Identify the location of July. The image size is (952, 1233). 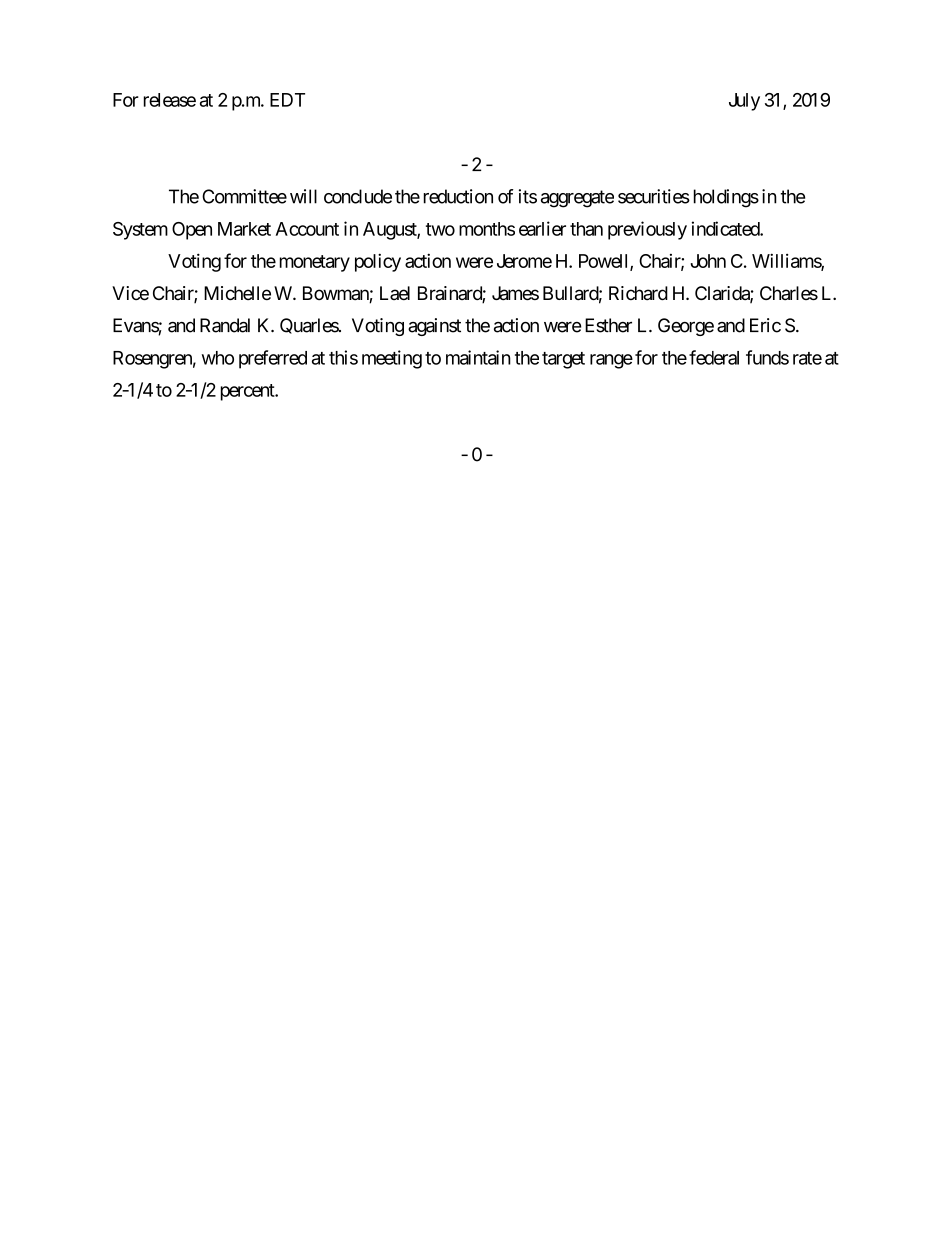
(744, 102).
